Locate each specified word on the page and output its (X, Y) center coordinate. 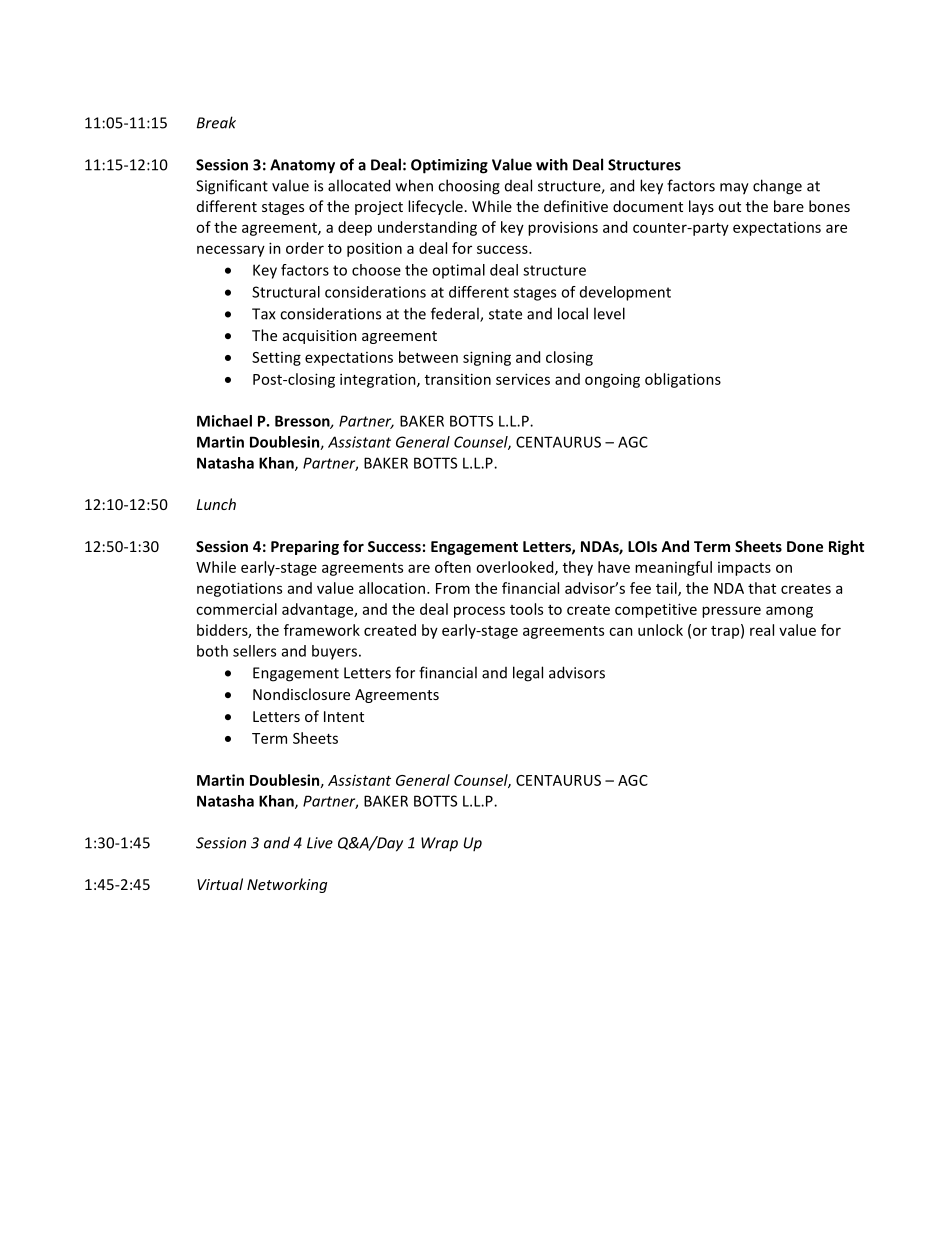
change (777, 187)
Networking (287, 885)
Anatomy (302, 166)
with (552, 164)
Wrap (439, 844)
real (762, 630)
